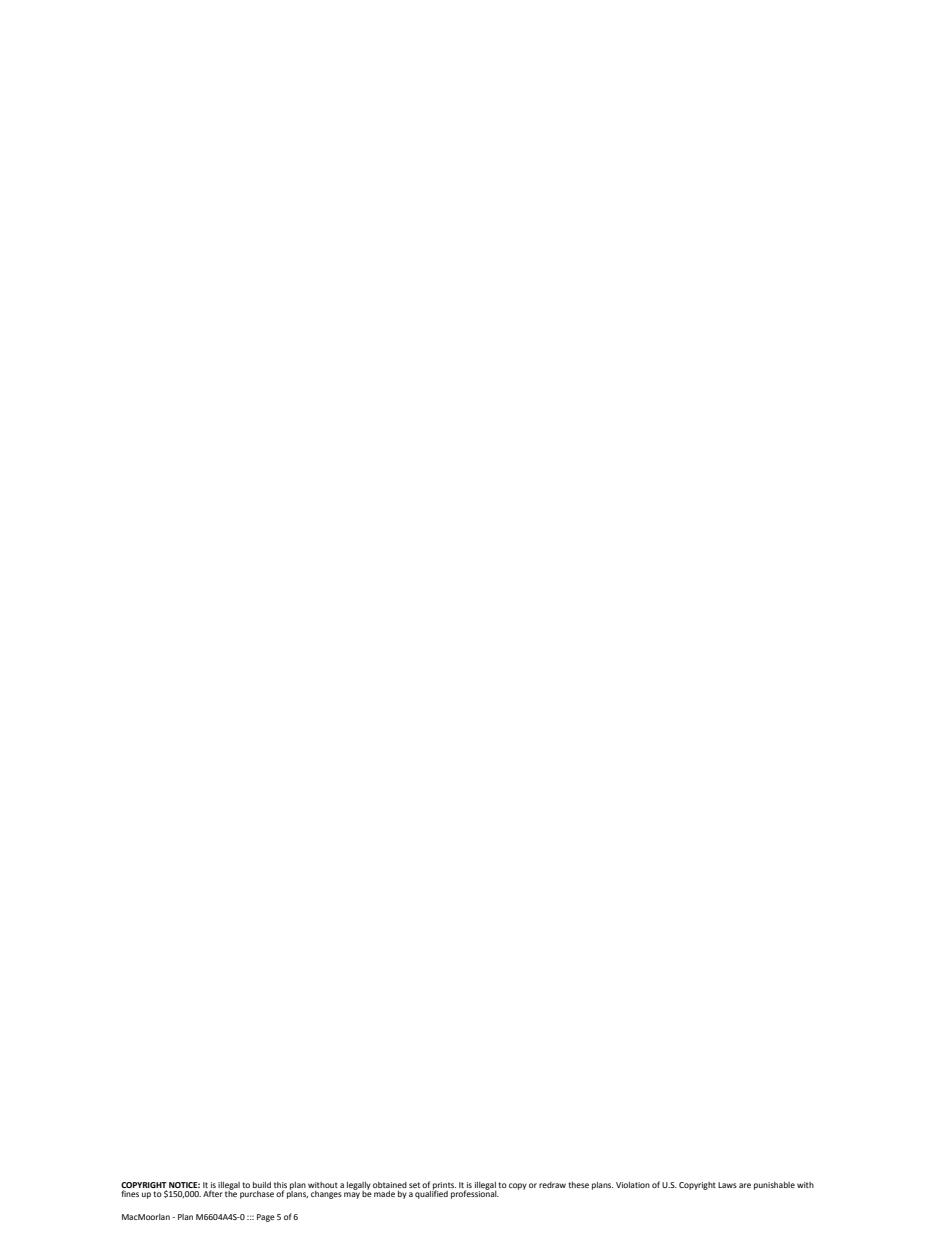 The width and height of the image is (952, 1233). What do you see at coordinates (774, 1186) in the image?
I see `punishable` at bounding box center [774, 1186].
